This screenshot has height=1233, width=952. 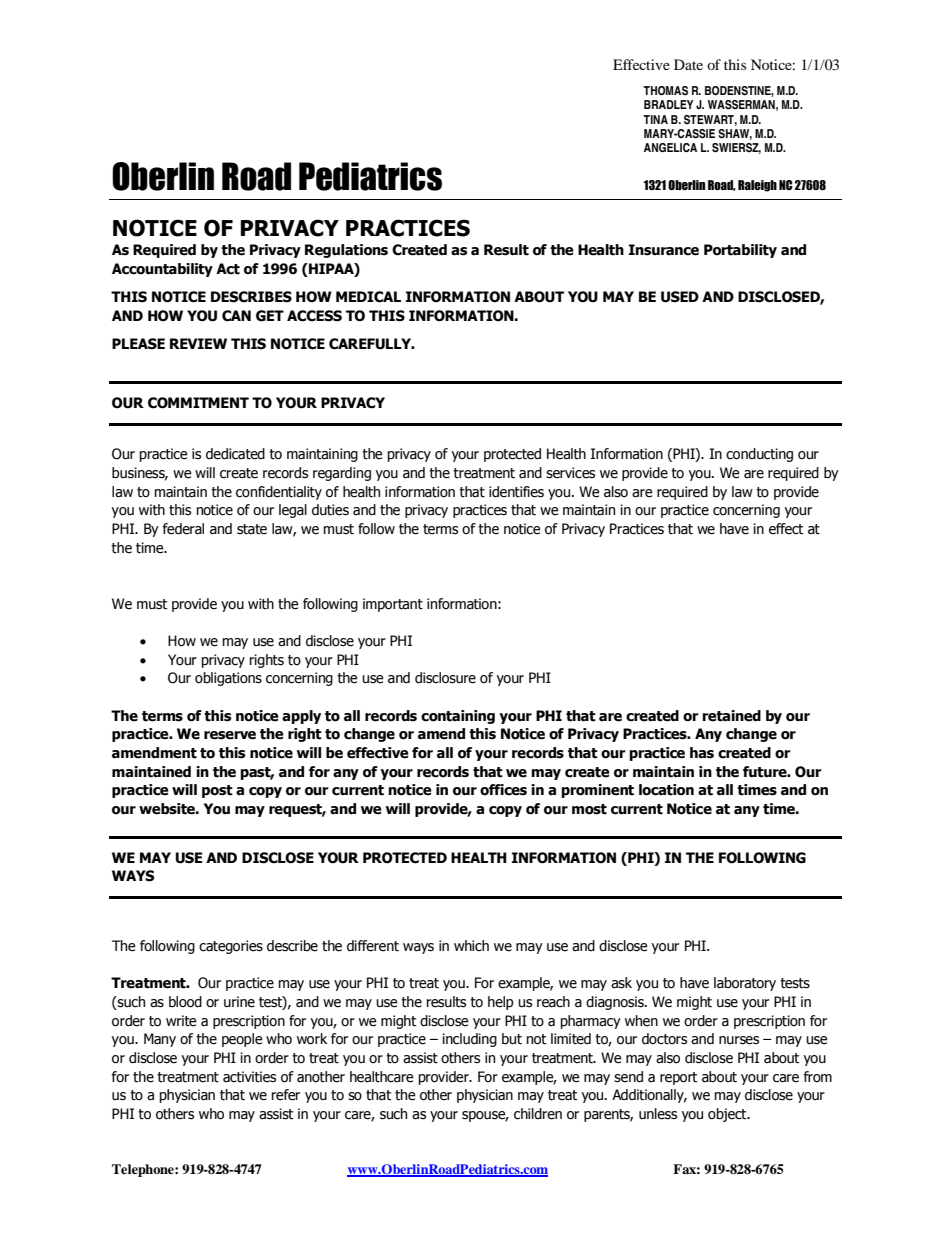 I want to click on Accountability, so click(x=162, y=270).
